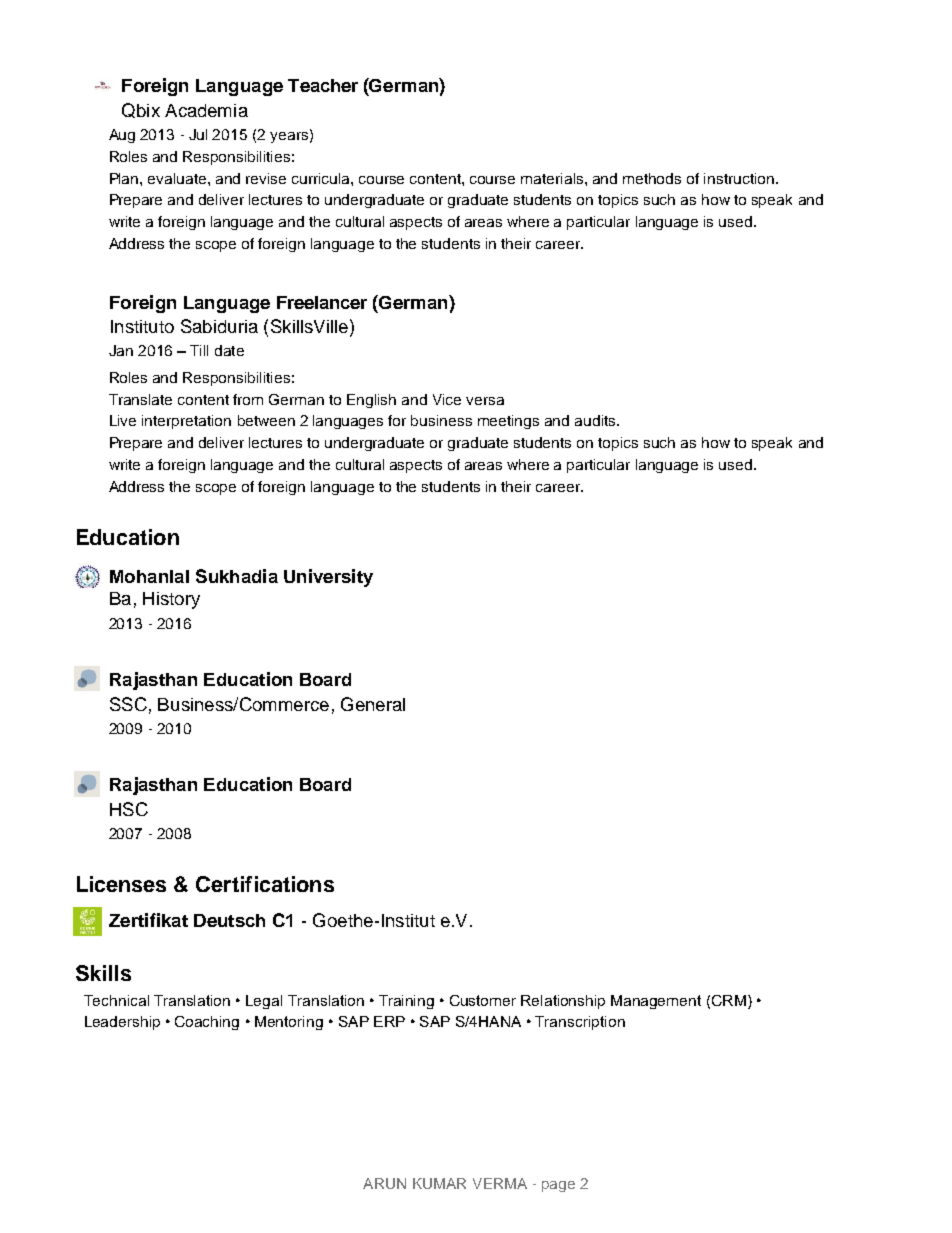  What do you see at coordinates (447, 399) in the screenshot?
I see `Vice` at bounding box center [447, 399].
